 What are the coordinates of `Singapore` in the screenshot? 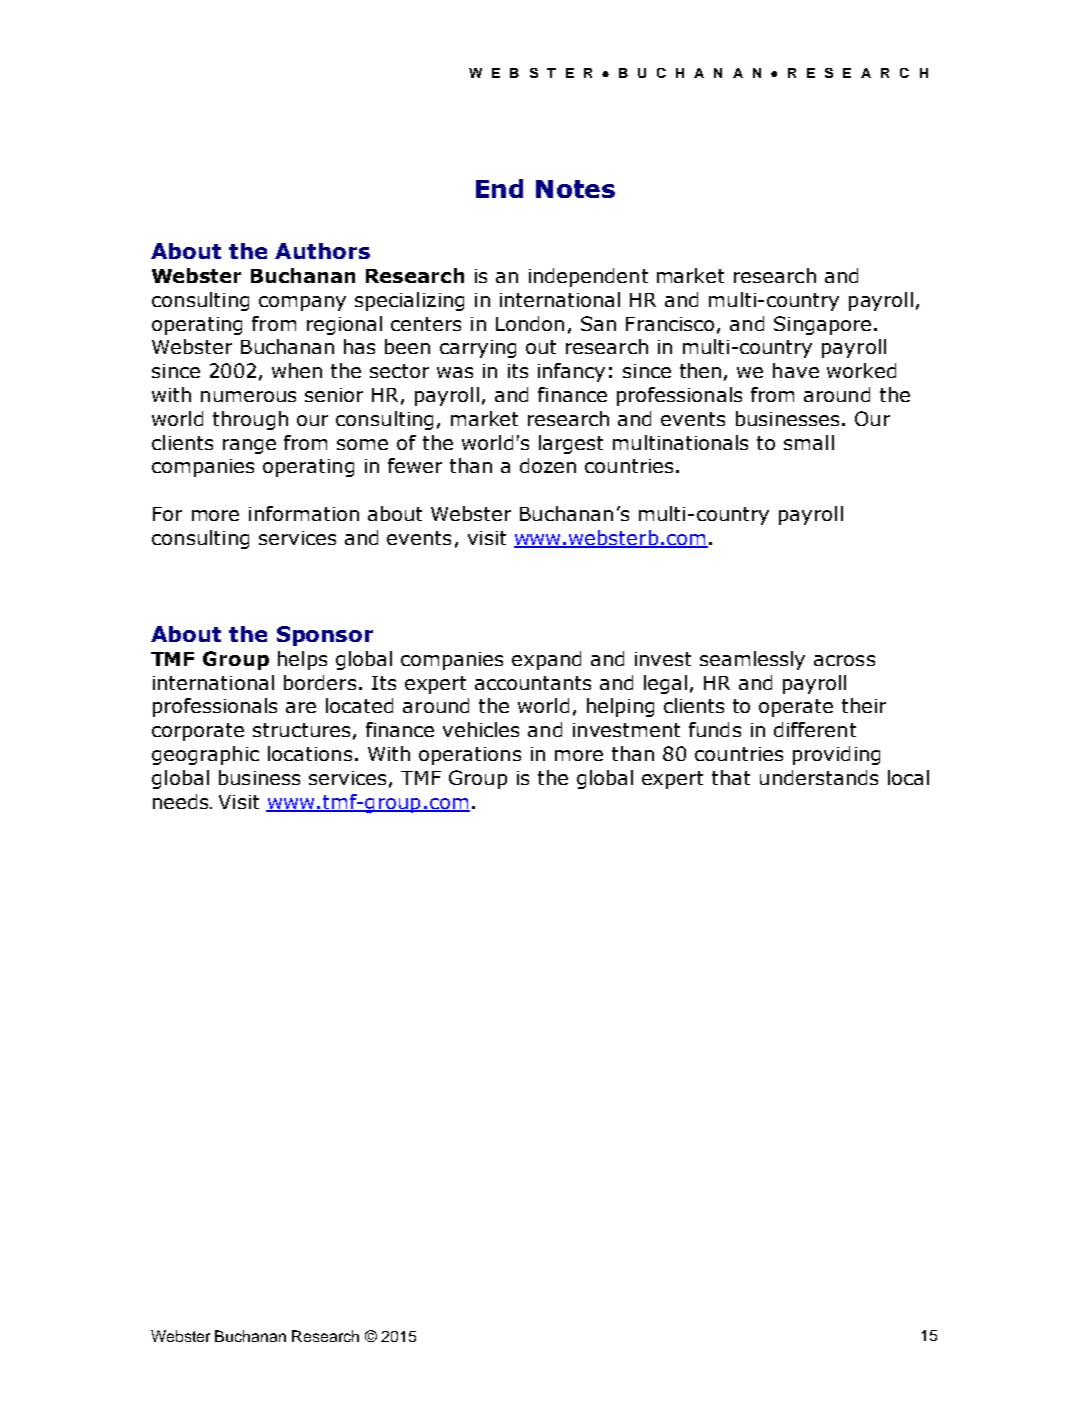 It's located at (822, 325).
